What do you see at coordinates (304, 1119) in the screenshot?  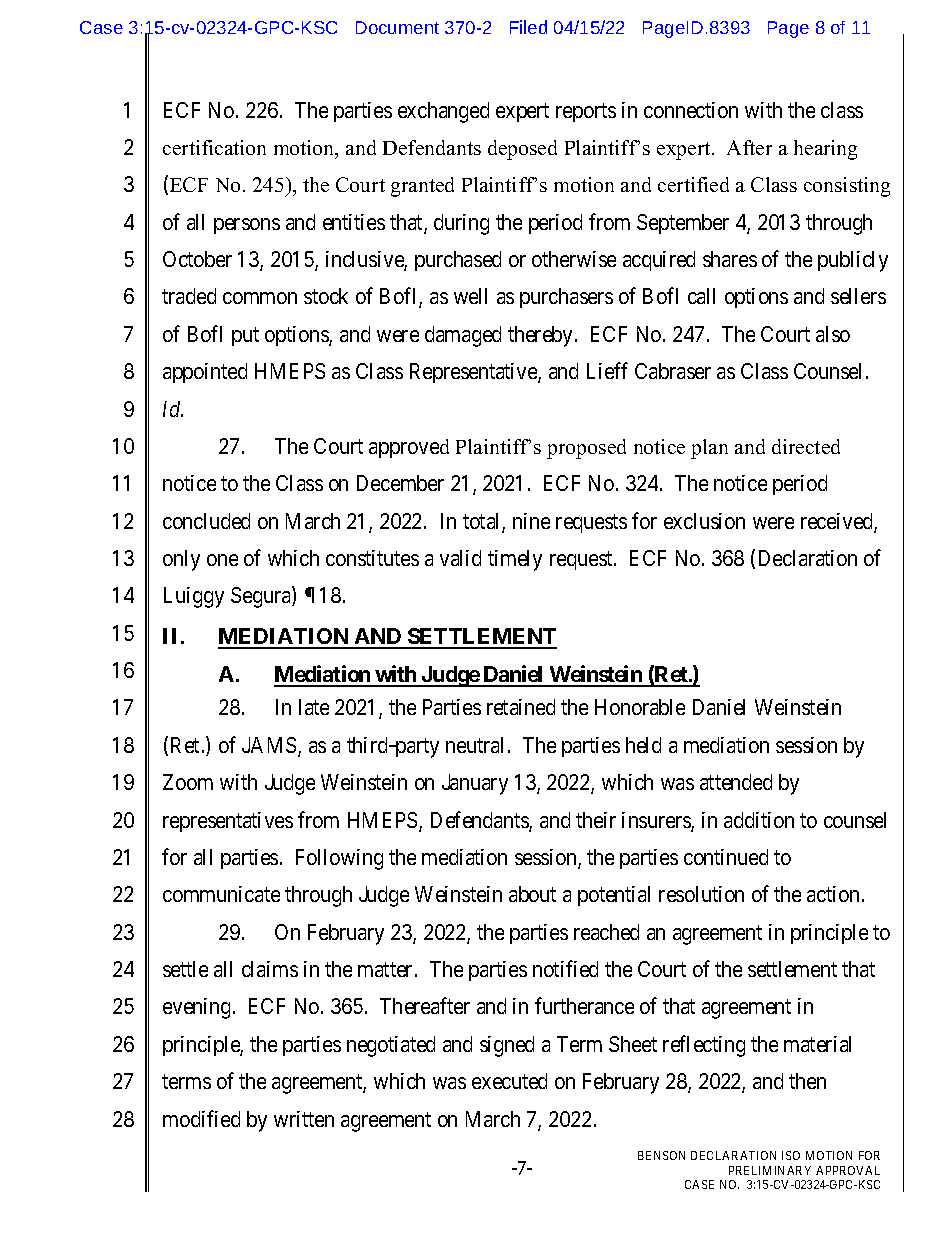 I see `written` at bounding box center [304, 1119].
